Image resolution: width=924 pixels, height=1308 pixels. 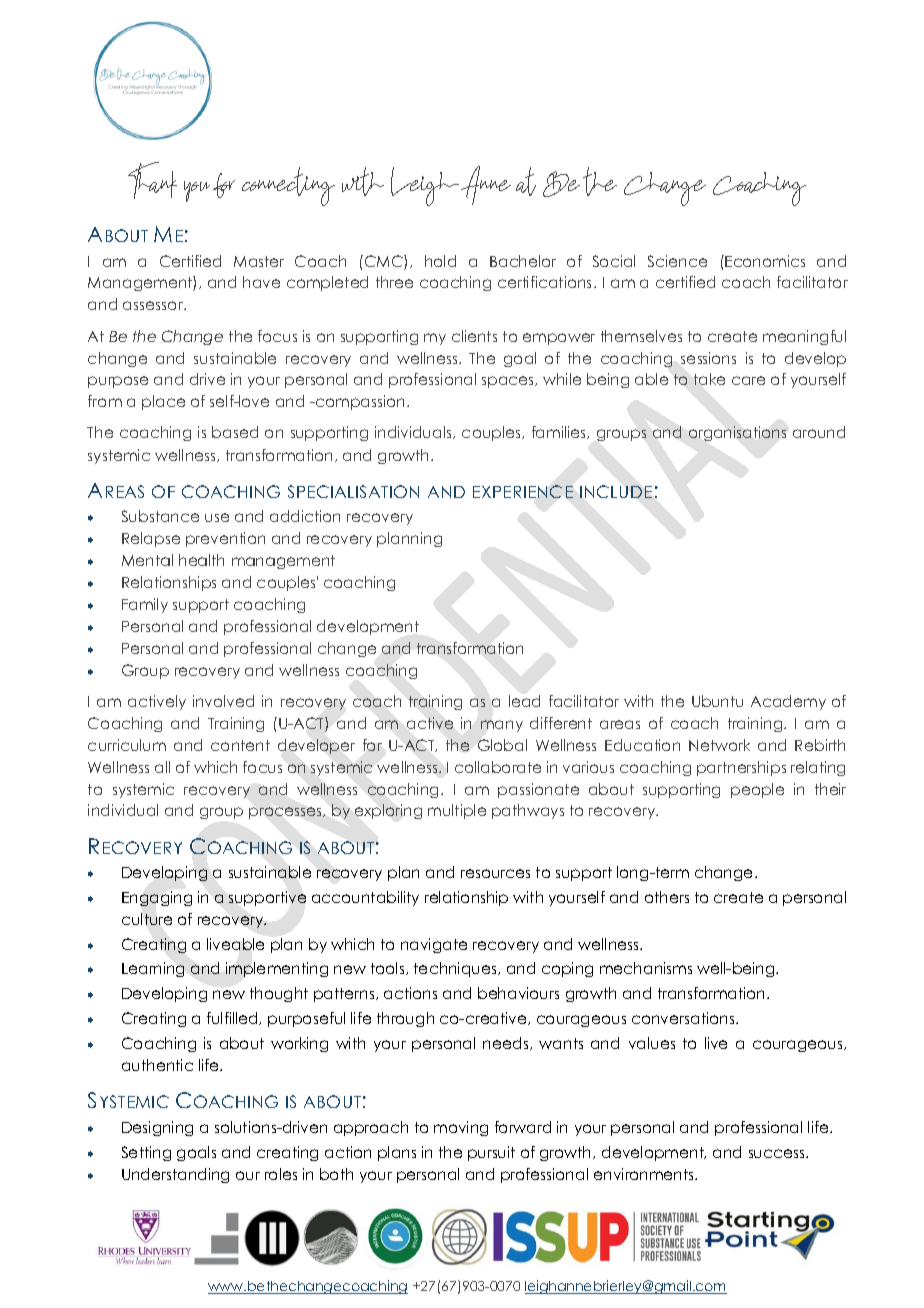 I want to click on Economics, so click(x=764, y=261).
